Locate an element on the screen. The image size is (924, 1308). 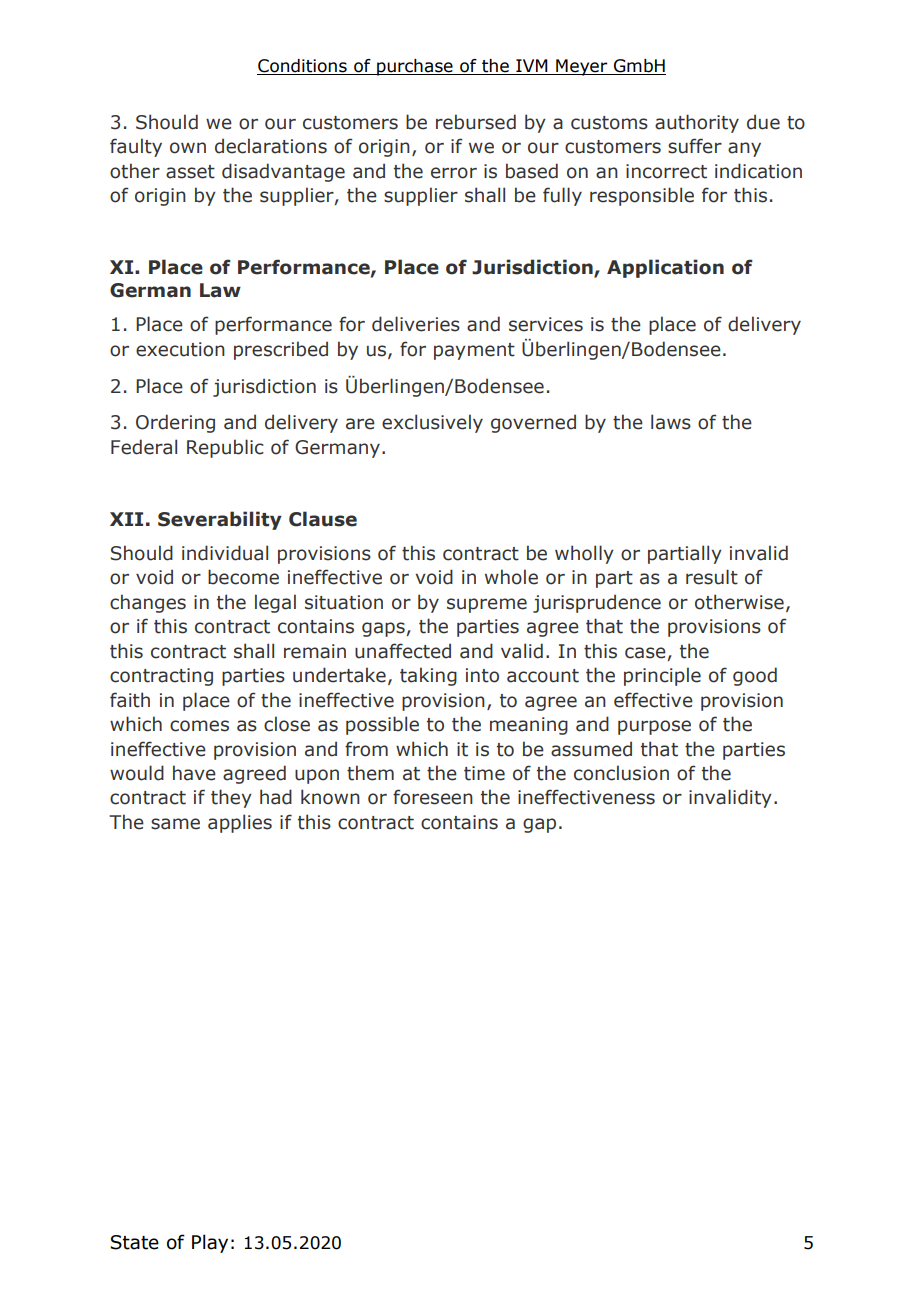
purchase is located at coordinates (415, 67).
